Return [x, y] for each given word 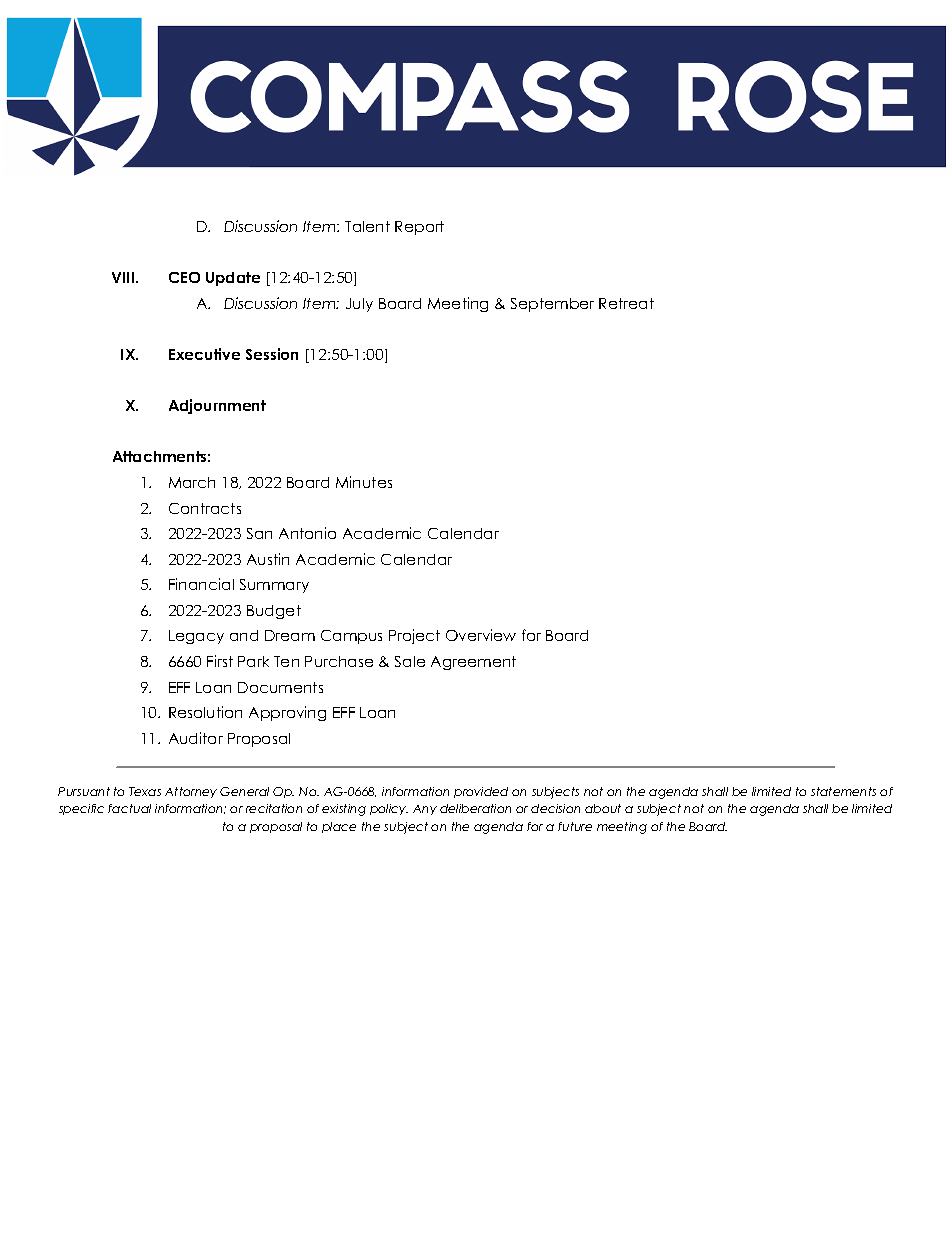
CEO [184, 277]
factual [129, 808]
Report [419, 228]
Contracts [205, 508]
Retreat [626, 303]
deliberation [475, 808]
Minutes [364, 482]
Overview [481, 635]
